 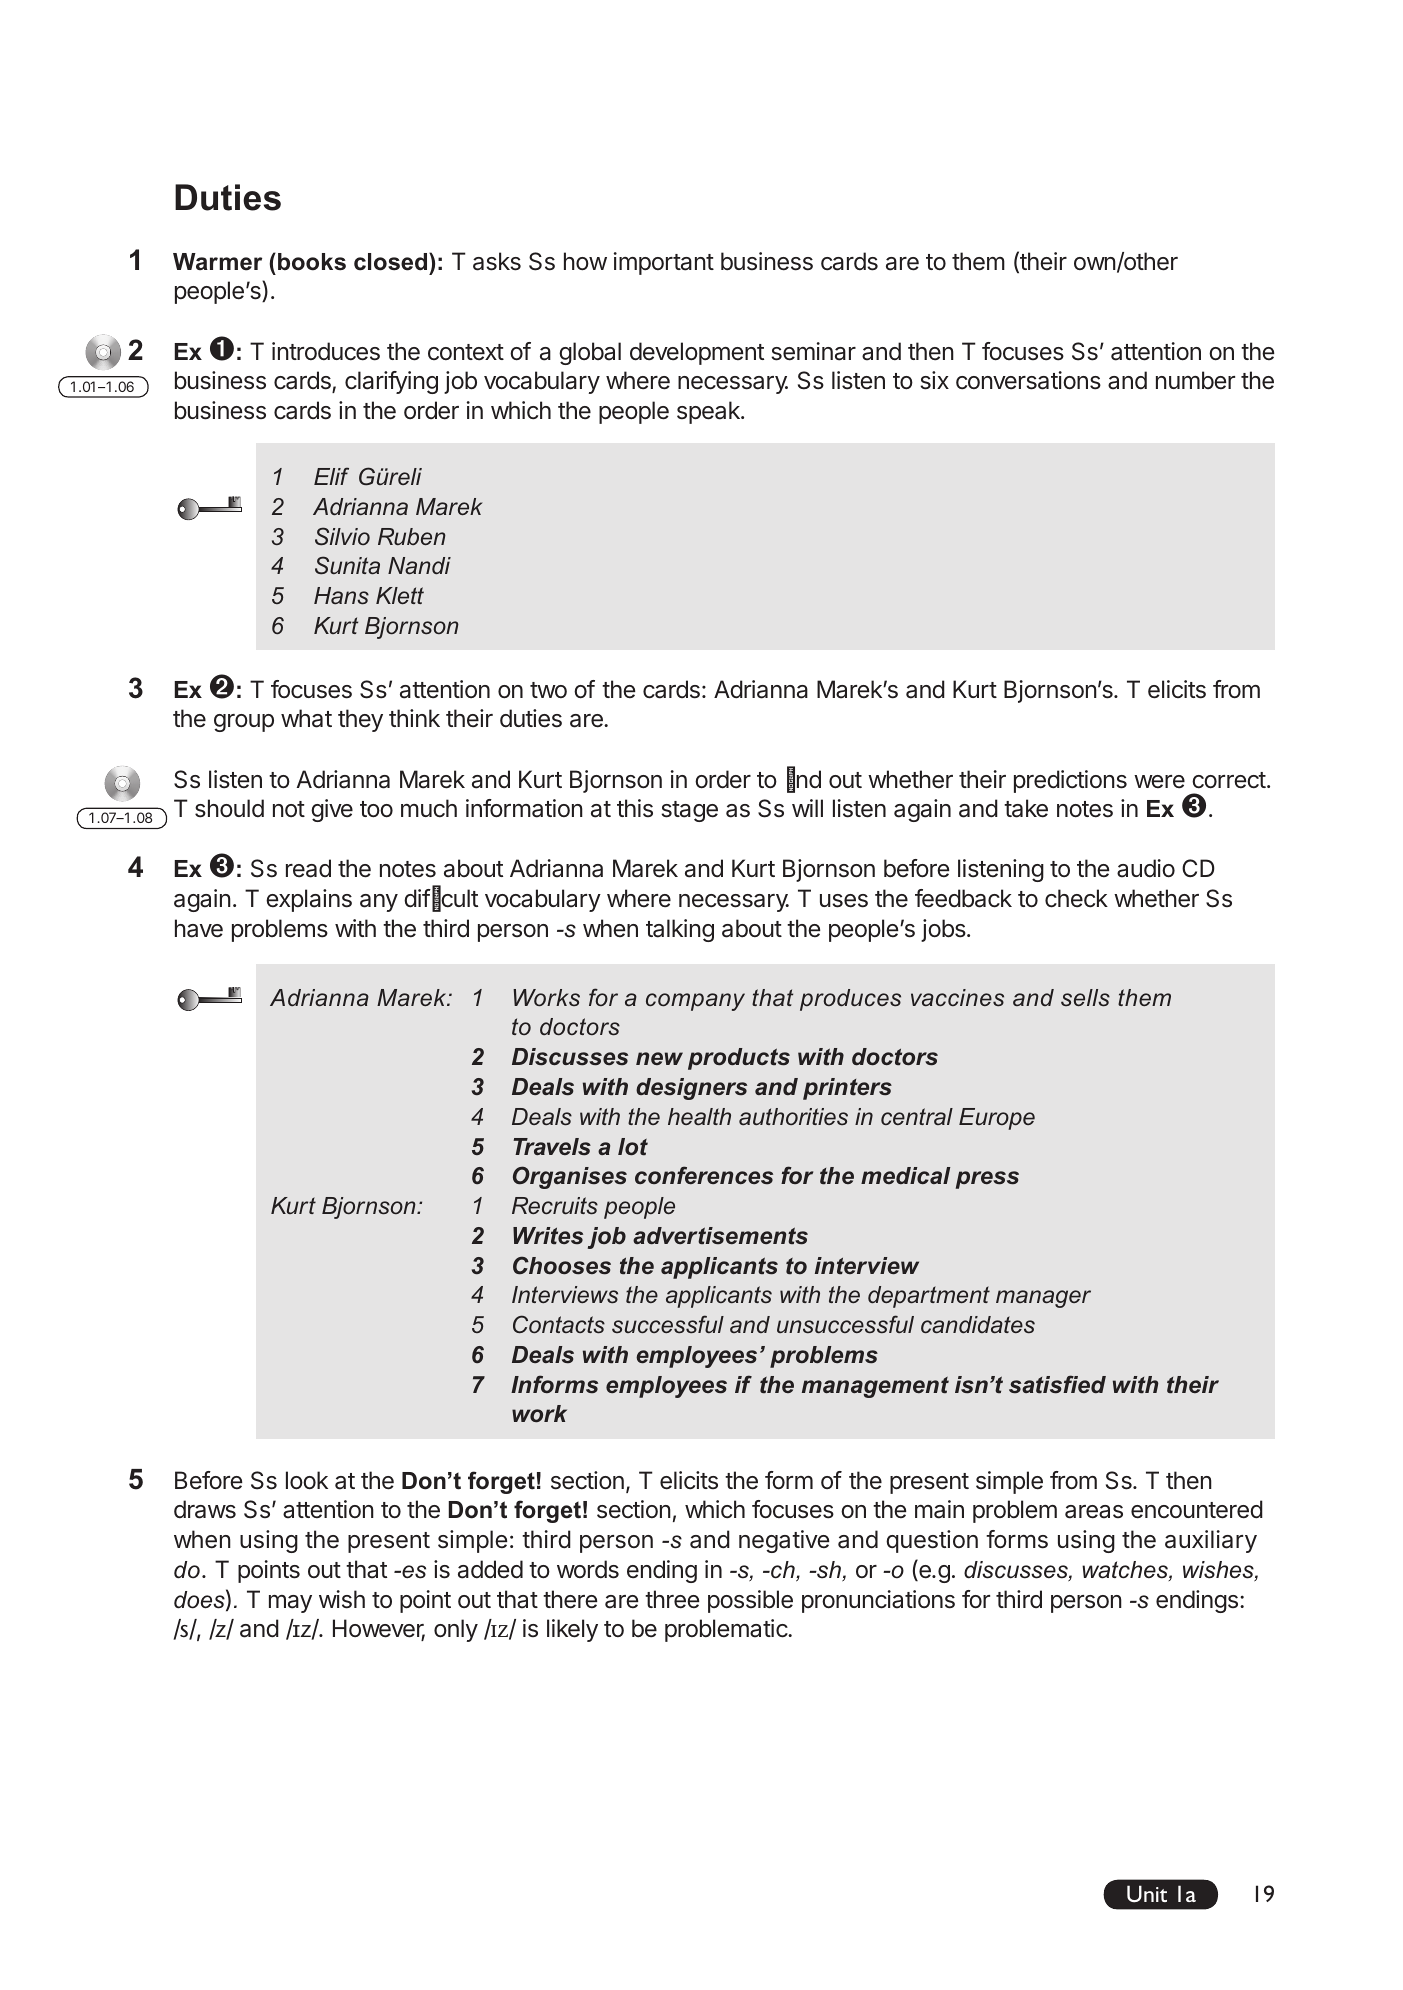 What do you see at coordinates (720, 1236) in the screenshot?
I see `advertisements` at bounding box center [720, 1236].
